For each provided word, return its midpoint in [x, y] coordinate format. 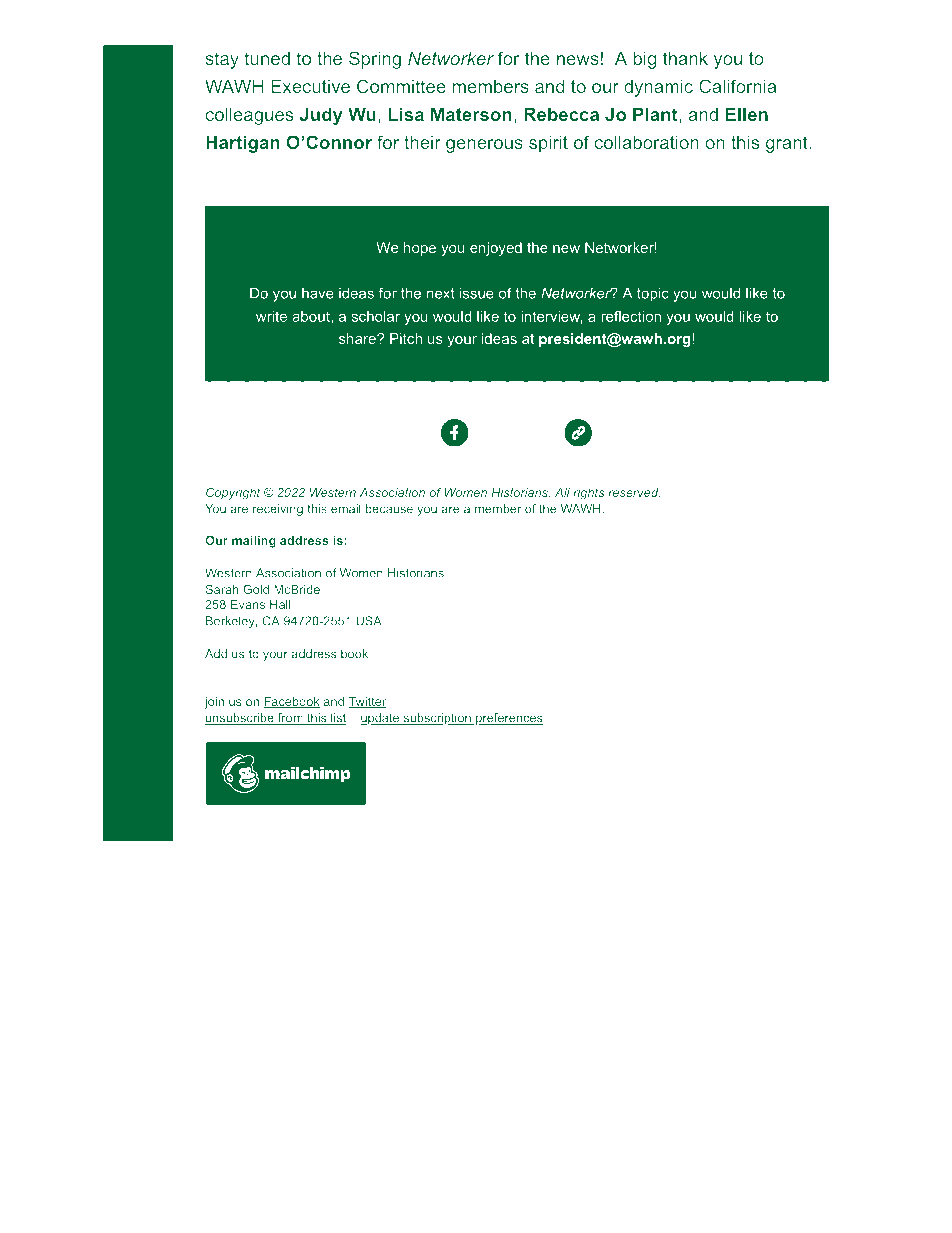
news [578, 60]
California [737, 86]
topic [653, 294]
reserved [634, 492]
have [318, 293]
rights [588, 494]
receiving [278, 510]
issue [477, 293]
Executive [310, 86]
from [290, 719]
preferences [508, 719]
